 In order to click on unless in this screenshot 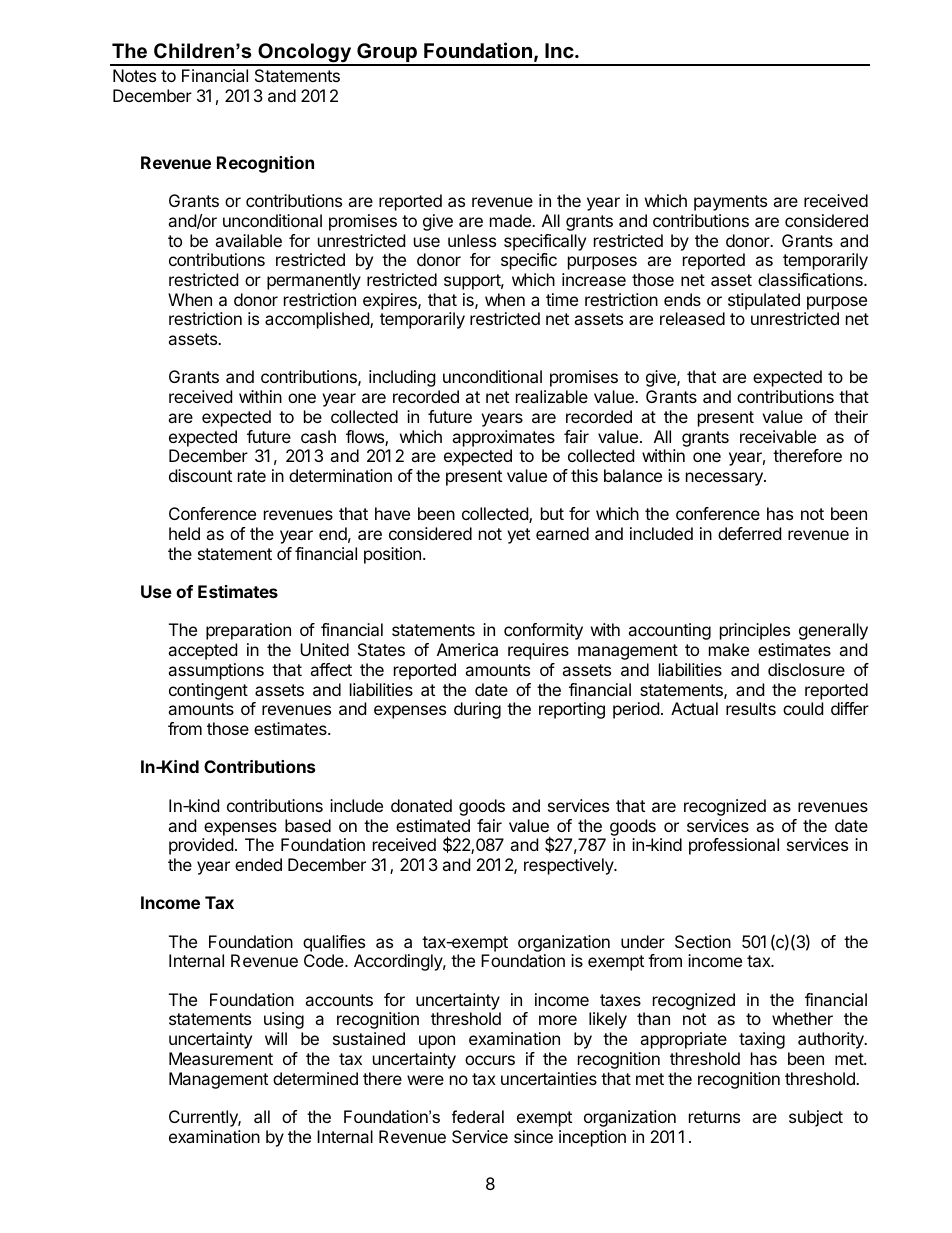, I will do `click(472, 240)`.
